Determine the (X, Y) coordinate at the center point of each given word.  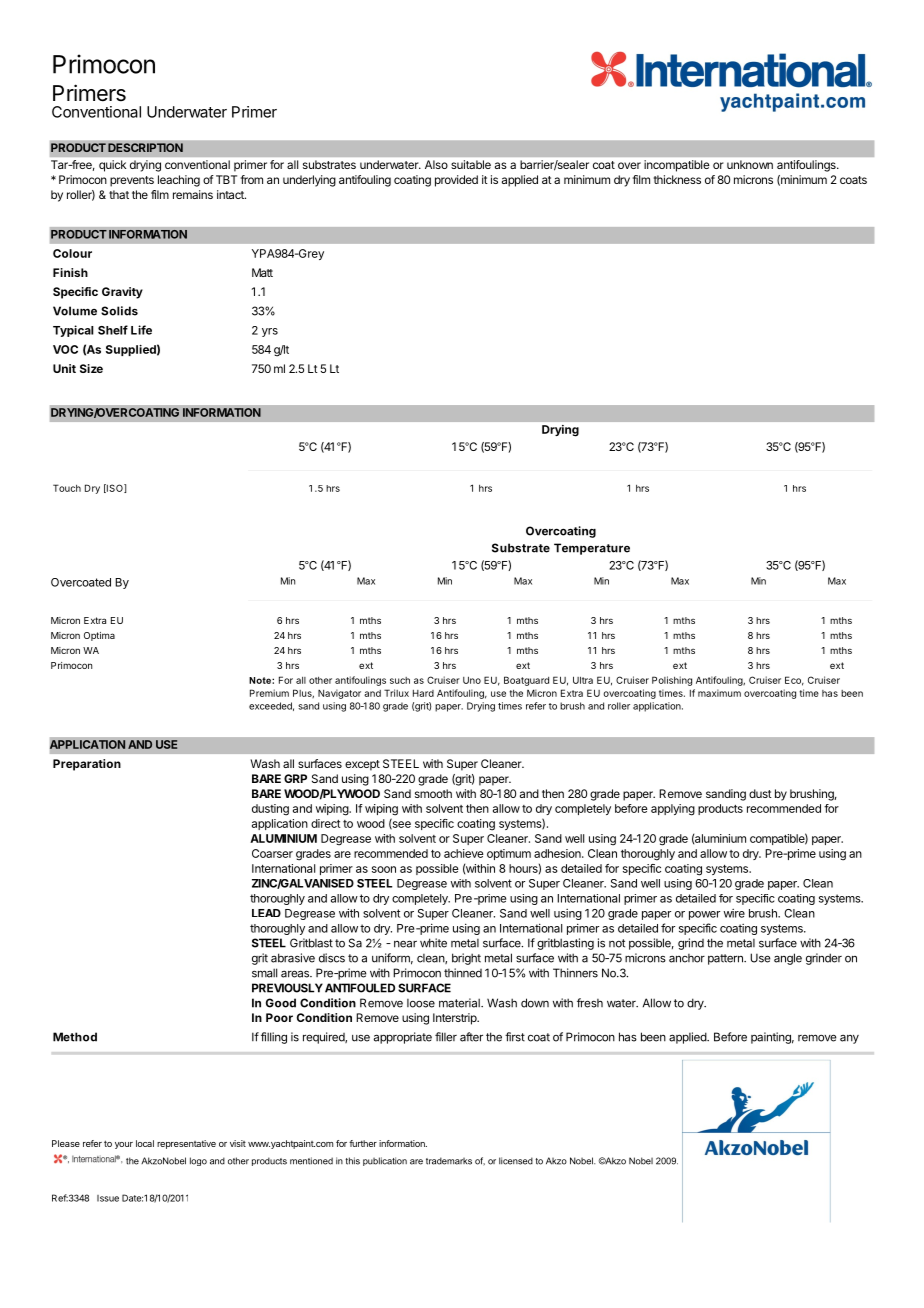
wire (734, 913)
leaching (179, 181)
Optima (99, 636)
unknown (750, 164)
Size (91, 368)
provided (456, 181)
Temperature (592, 549)
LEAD (266, 913)
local (145, 1143)
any (849, 1039)
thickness (677, 179)
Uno (472, 680)
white (433, 943)
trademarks (449, 1161)
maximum (719, 693)
